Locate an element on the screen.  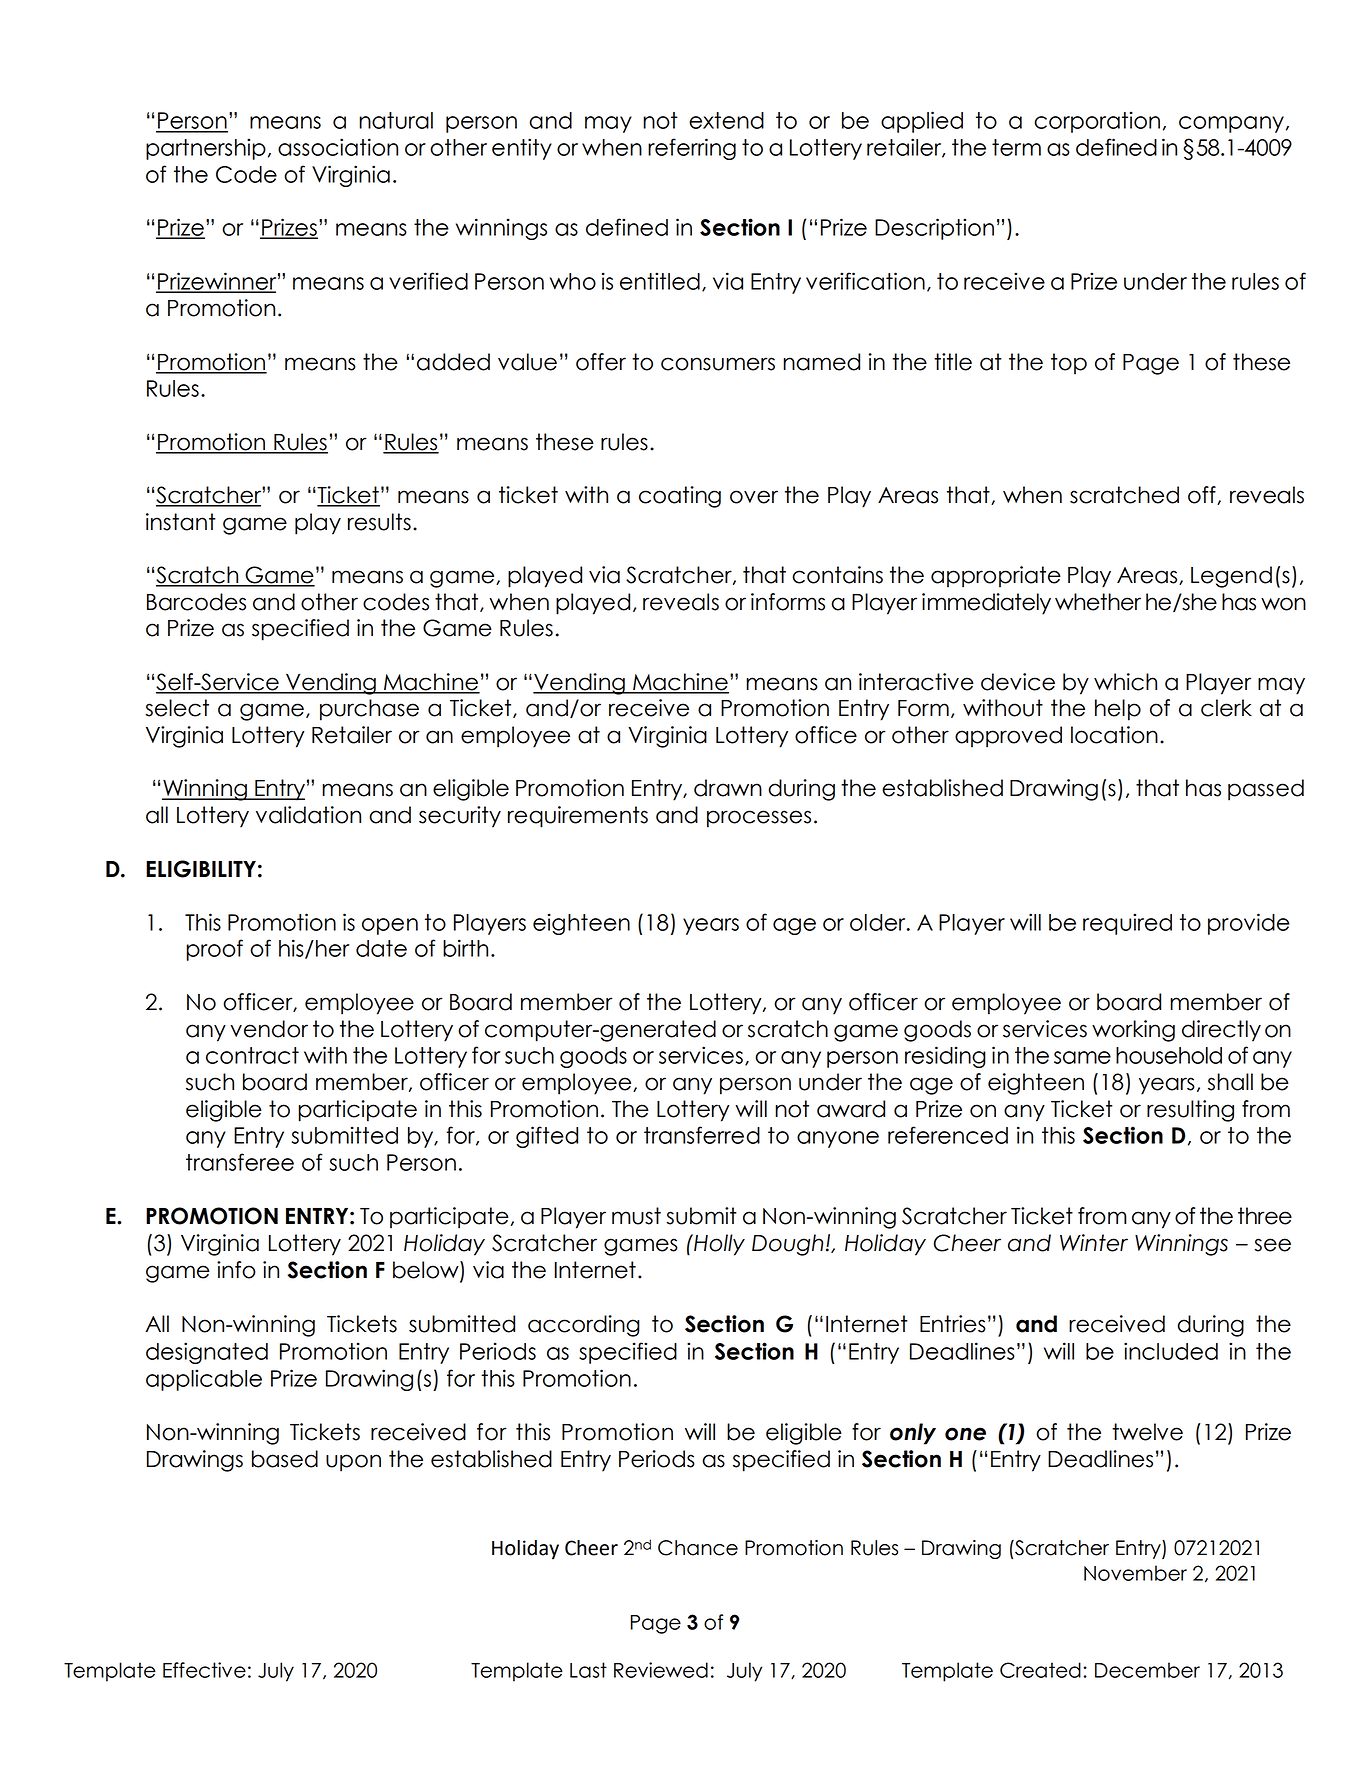
vendor is located at coordinates (269, 1029).
